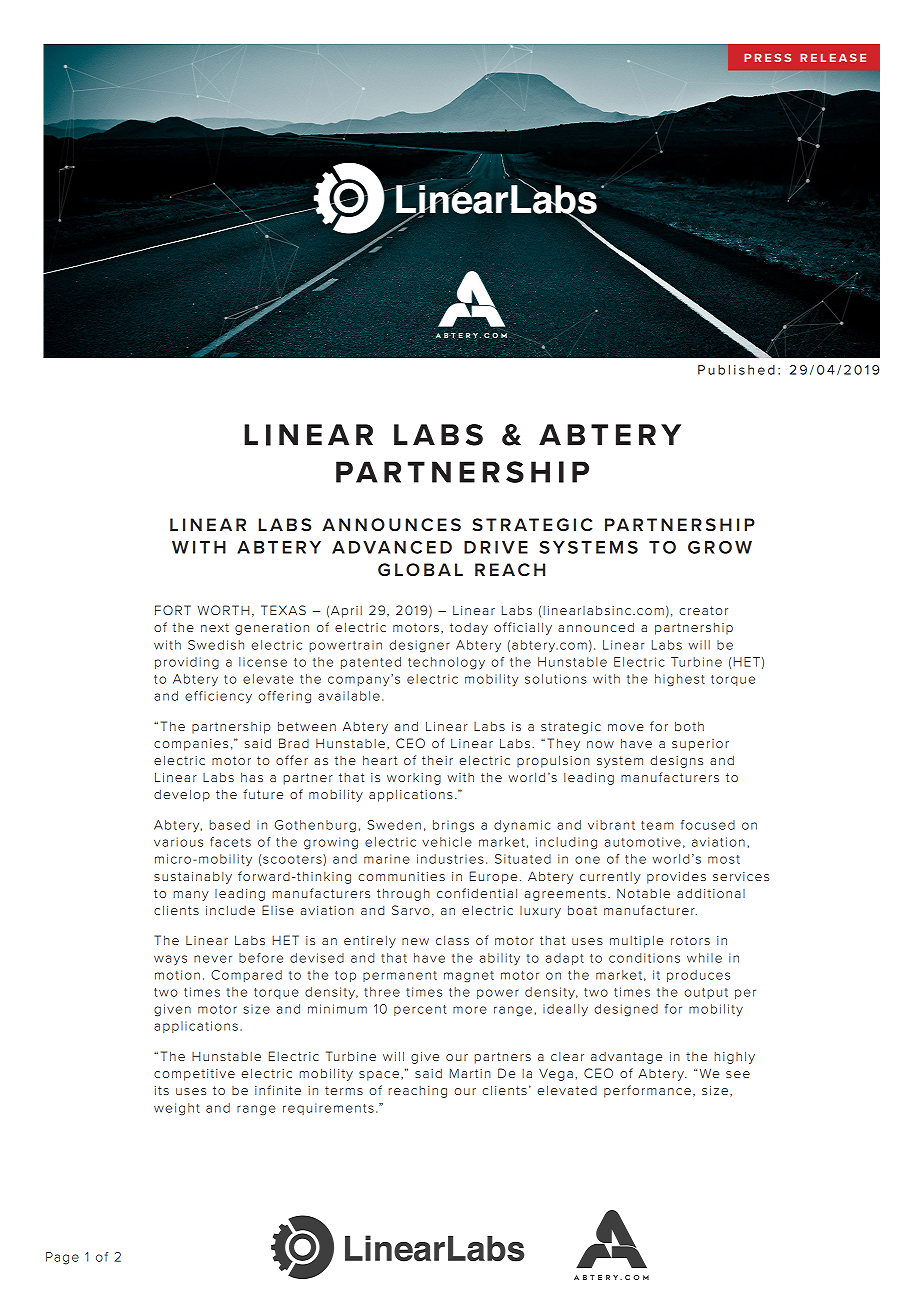 Image resolution: width=924 pixels, height=1308 pixels. Describe the element at coordinates (328, 1109) in the page. I see `requirements` at that location.
